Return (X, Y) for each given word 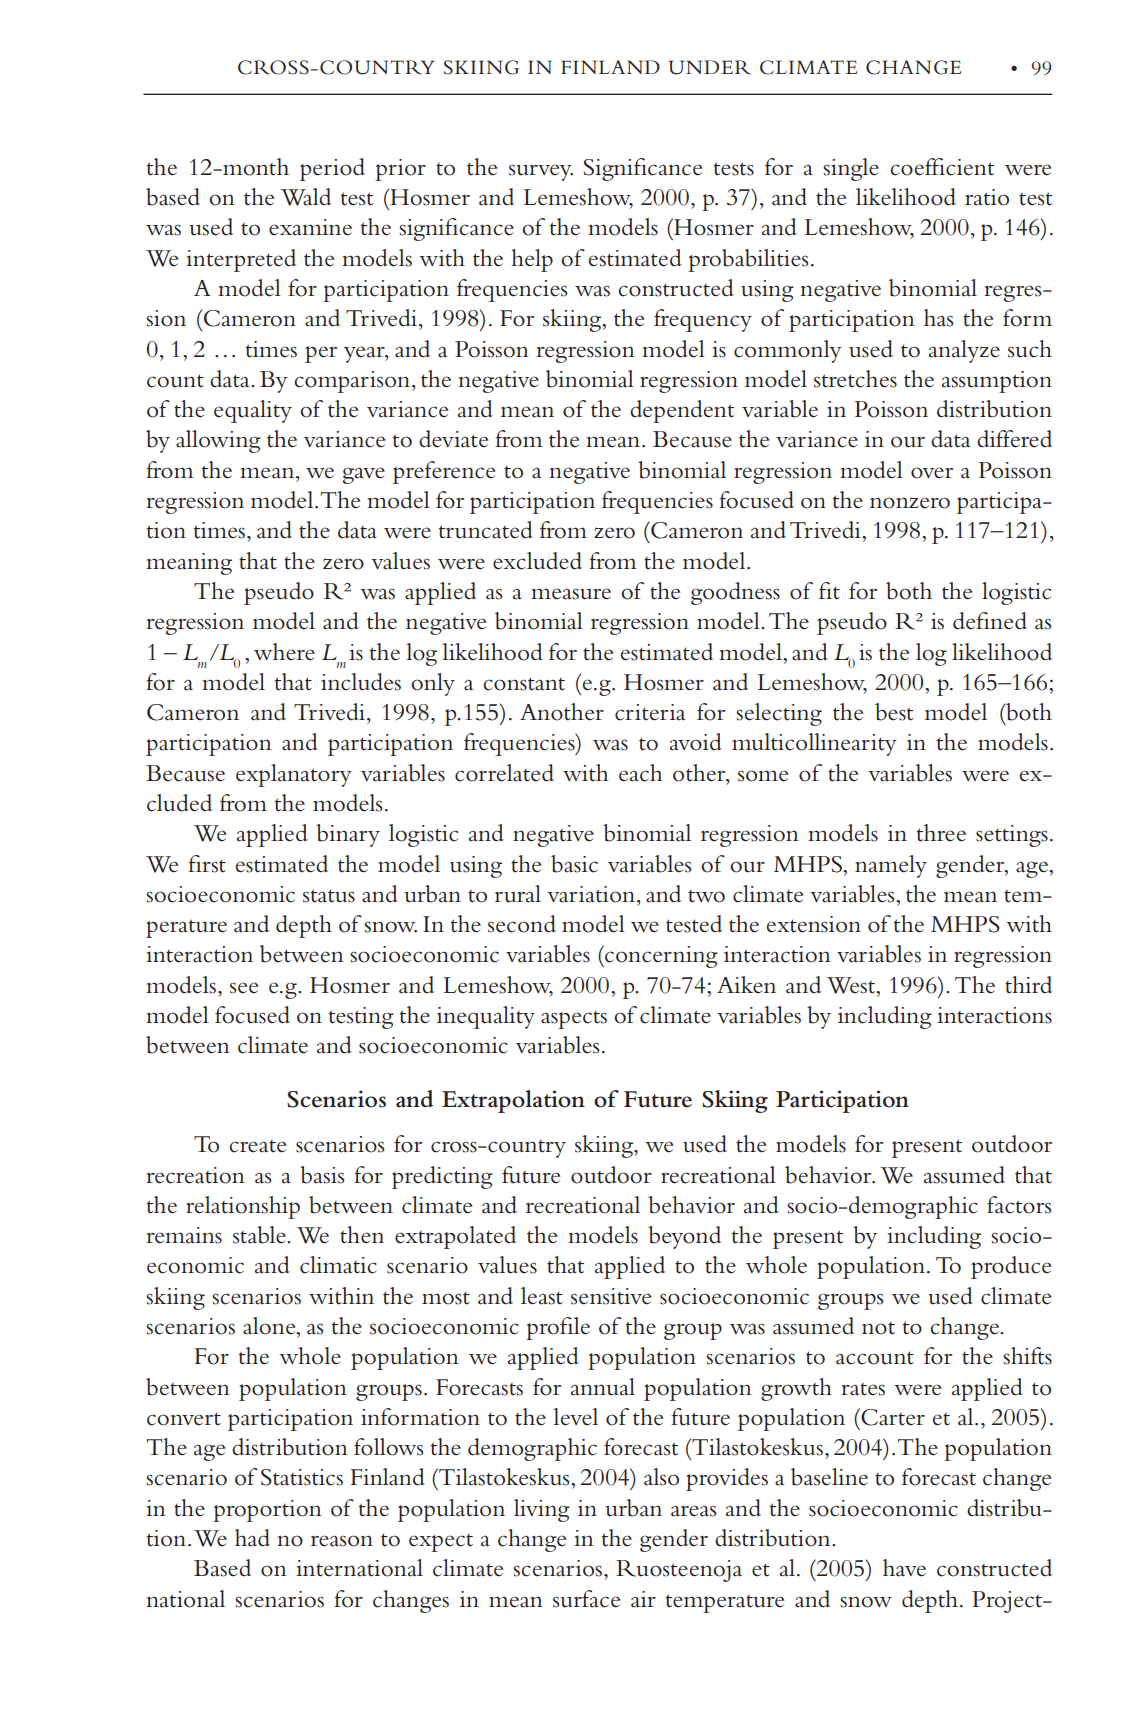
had (252, 1538)
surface (586, 1599)
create (257, 1146)
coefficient (942, 167)
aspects (574, 1020)
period (332, 169)
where (284, 652)
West (852, 985)
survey (541, 172)
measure (571, 594)
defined (990, 621)
